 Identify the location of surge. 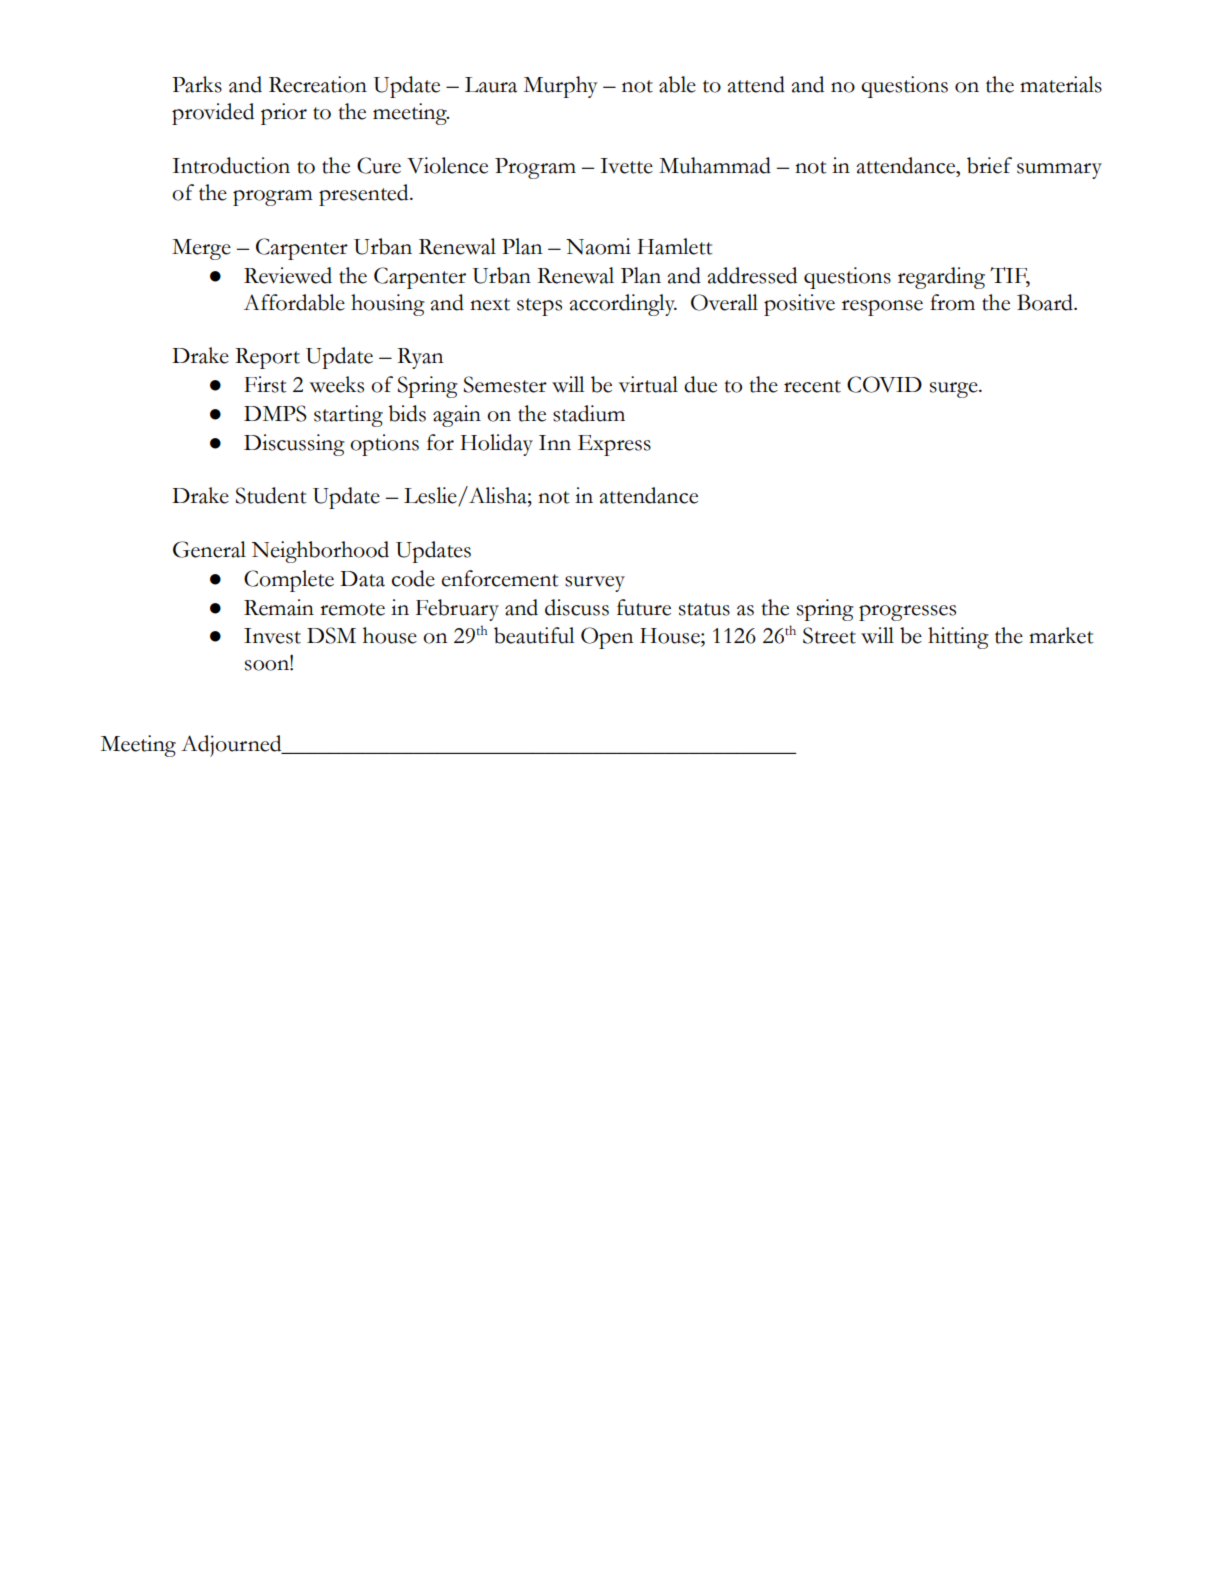
(955, 390).
